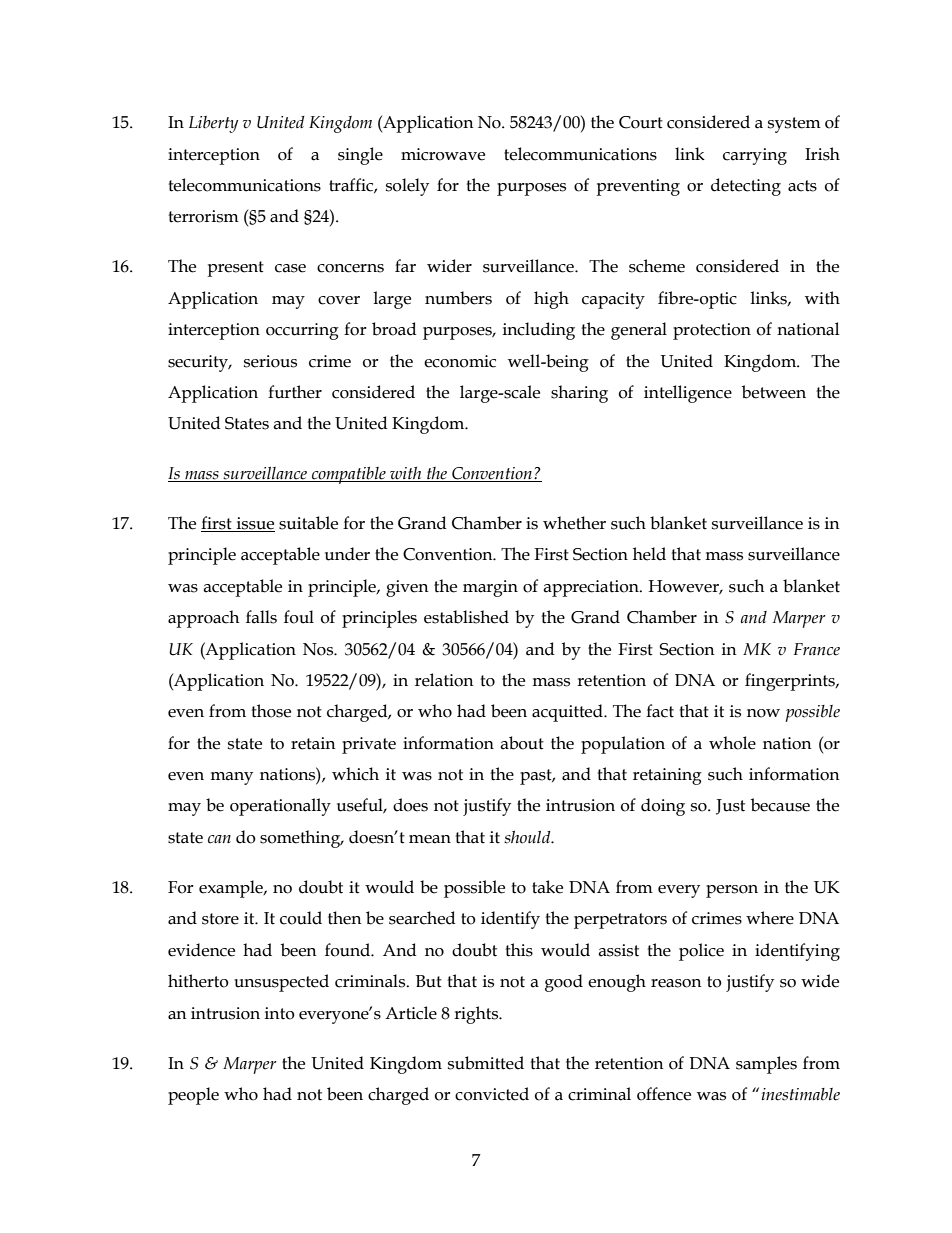 The width and height of the screenshot is (952, 1233). Describe the element at coordinates (766, 1065) in the screenshot. I see `samples` at that location.
